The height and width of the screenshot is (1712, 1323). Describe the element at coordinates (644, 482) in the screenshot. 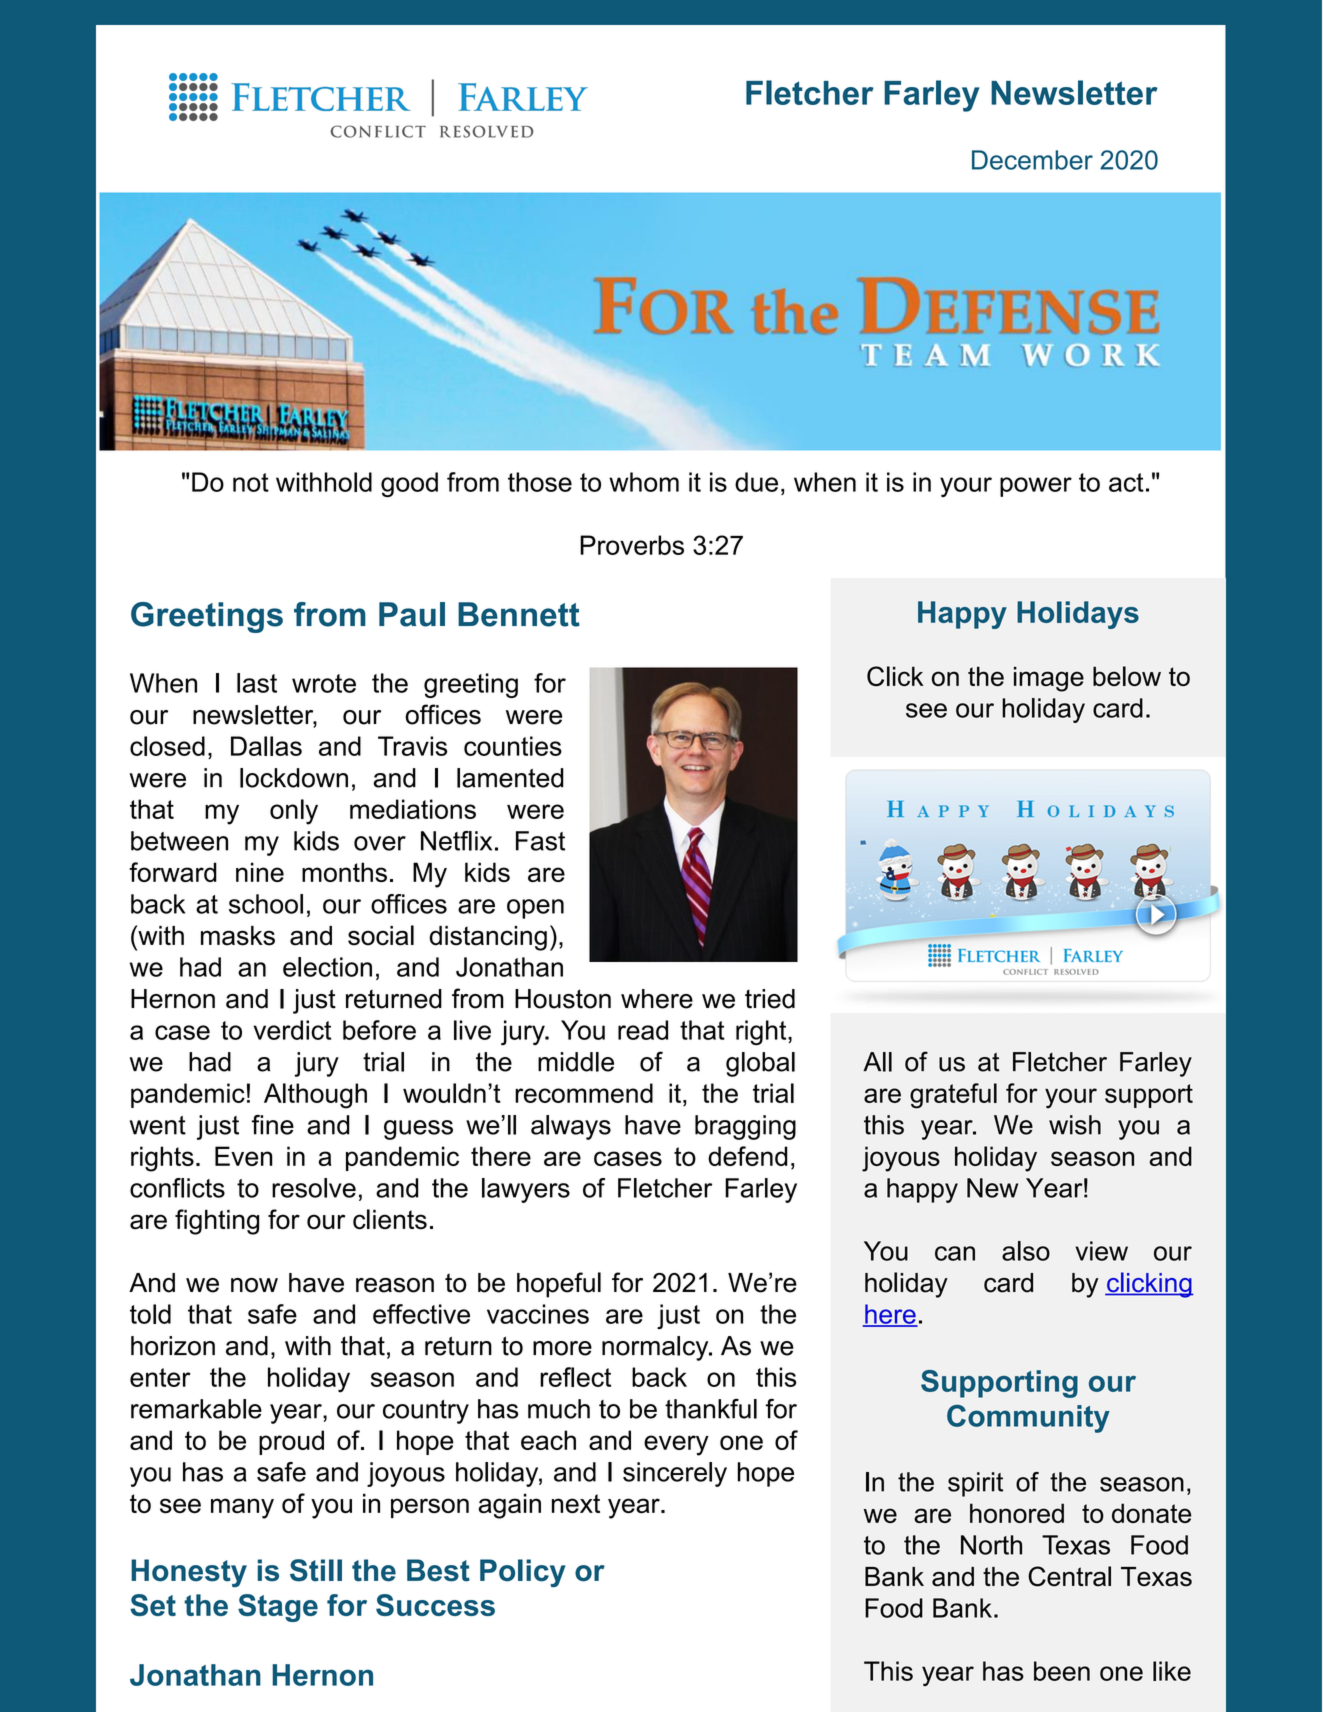

I see `whom` at that location.
